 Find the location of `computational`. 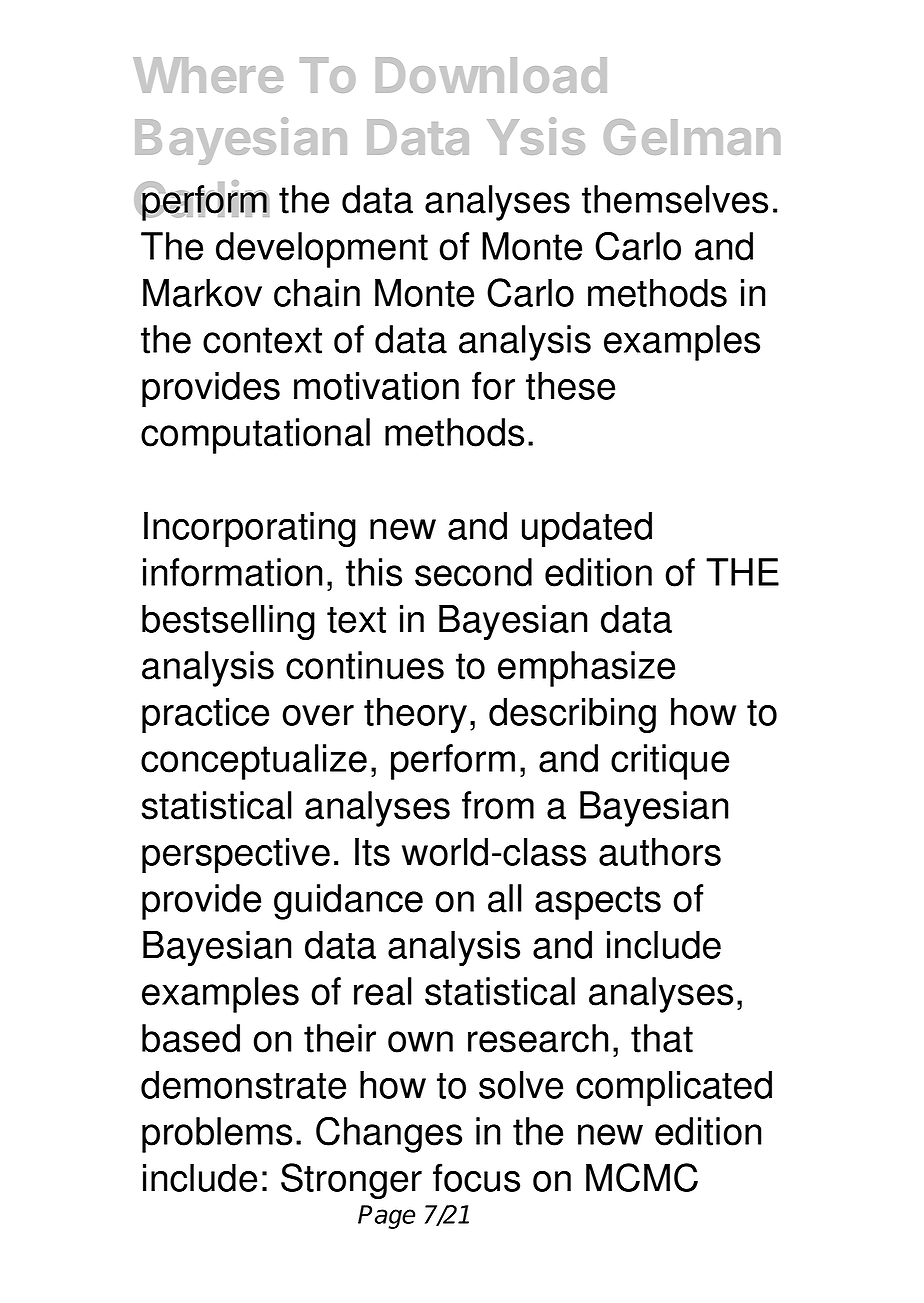

computational is located at coordinates (255, 436).
